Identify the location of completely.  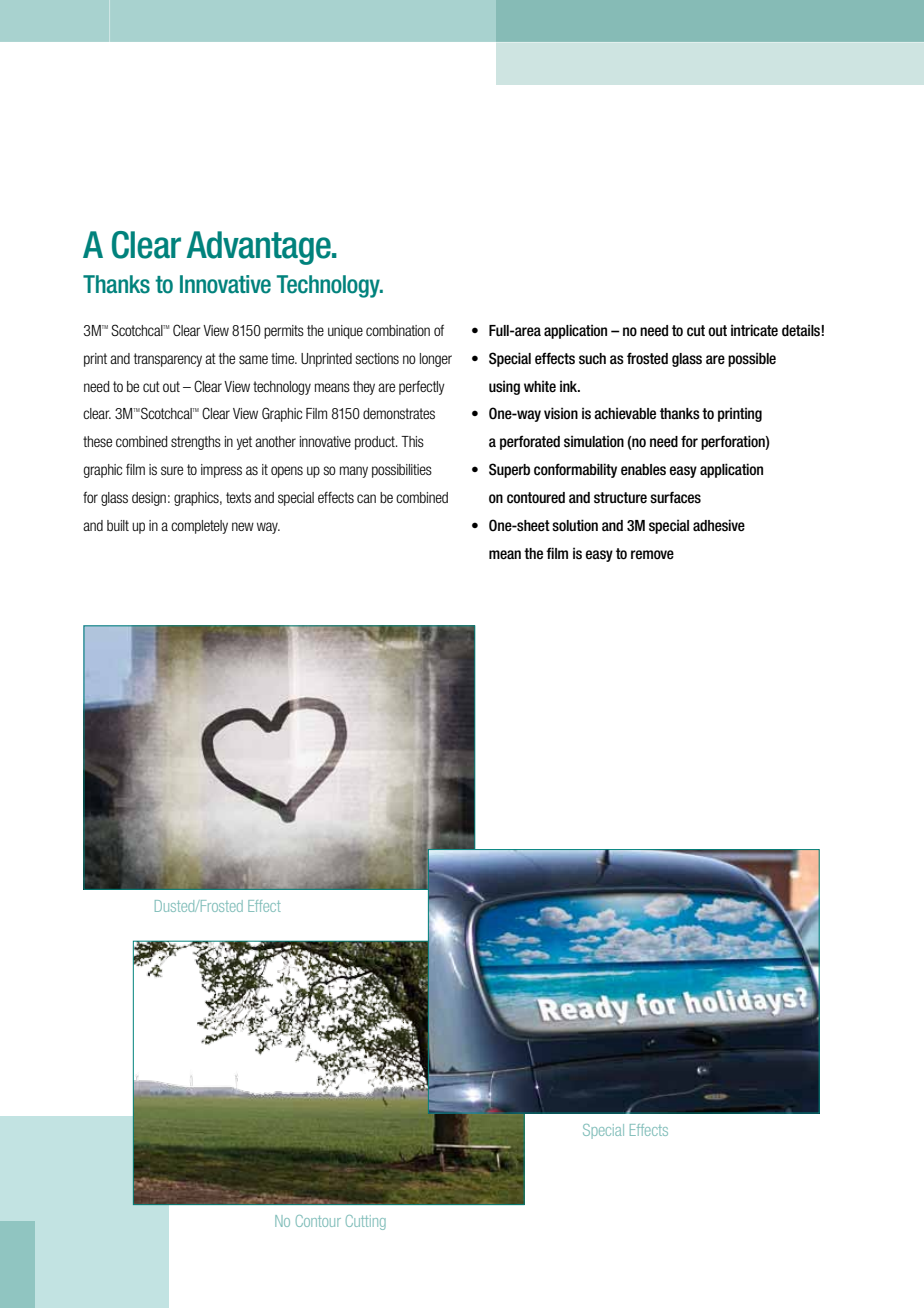
(199, 527).
